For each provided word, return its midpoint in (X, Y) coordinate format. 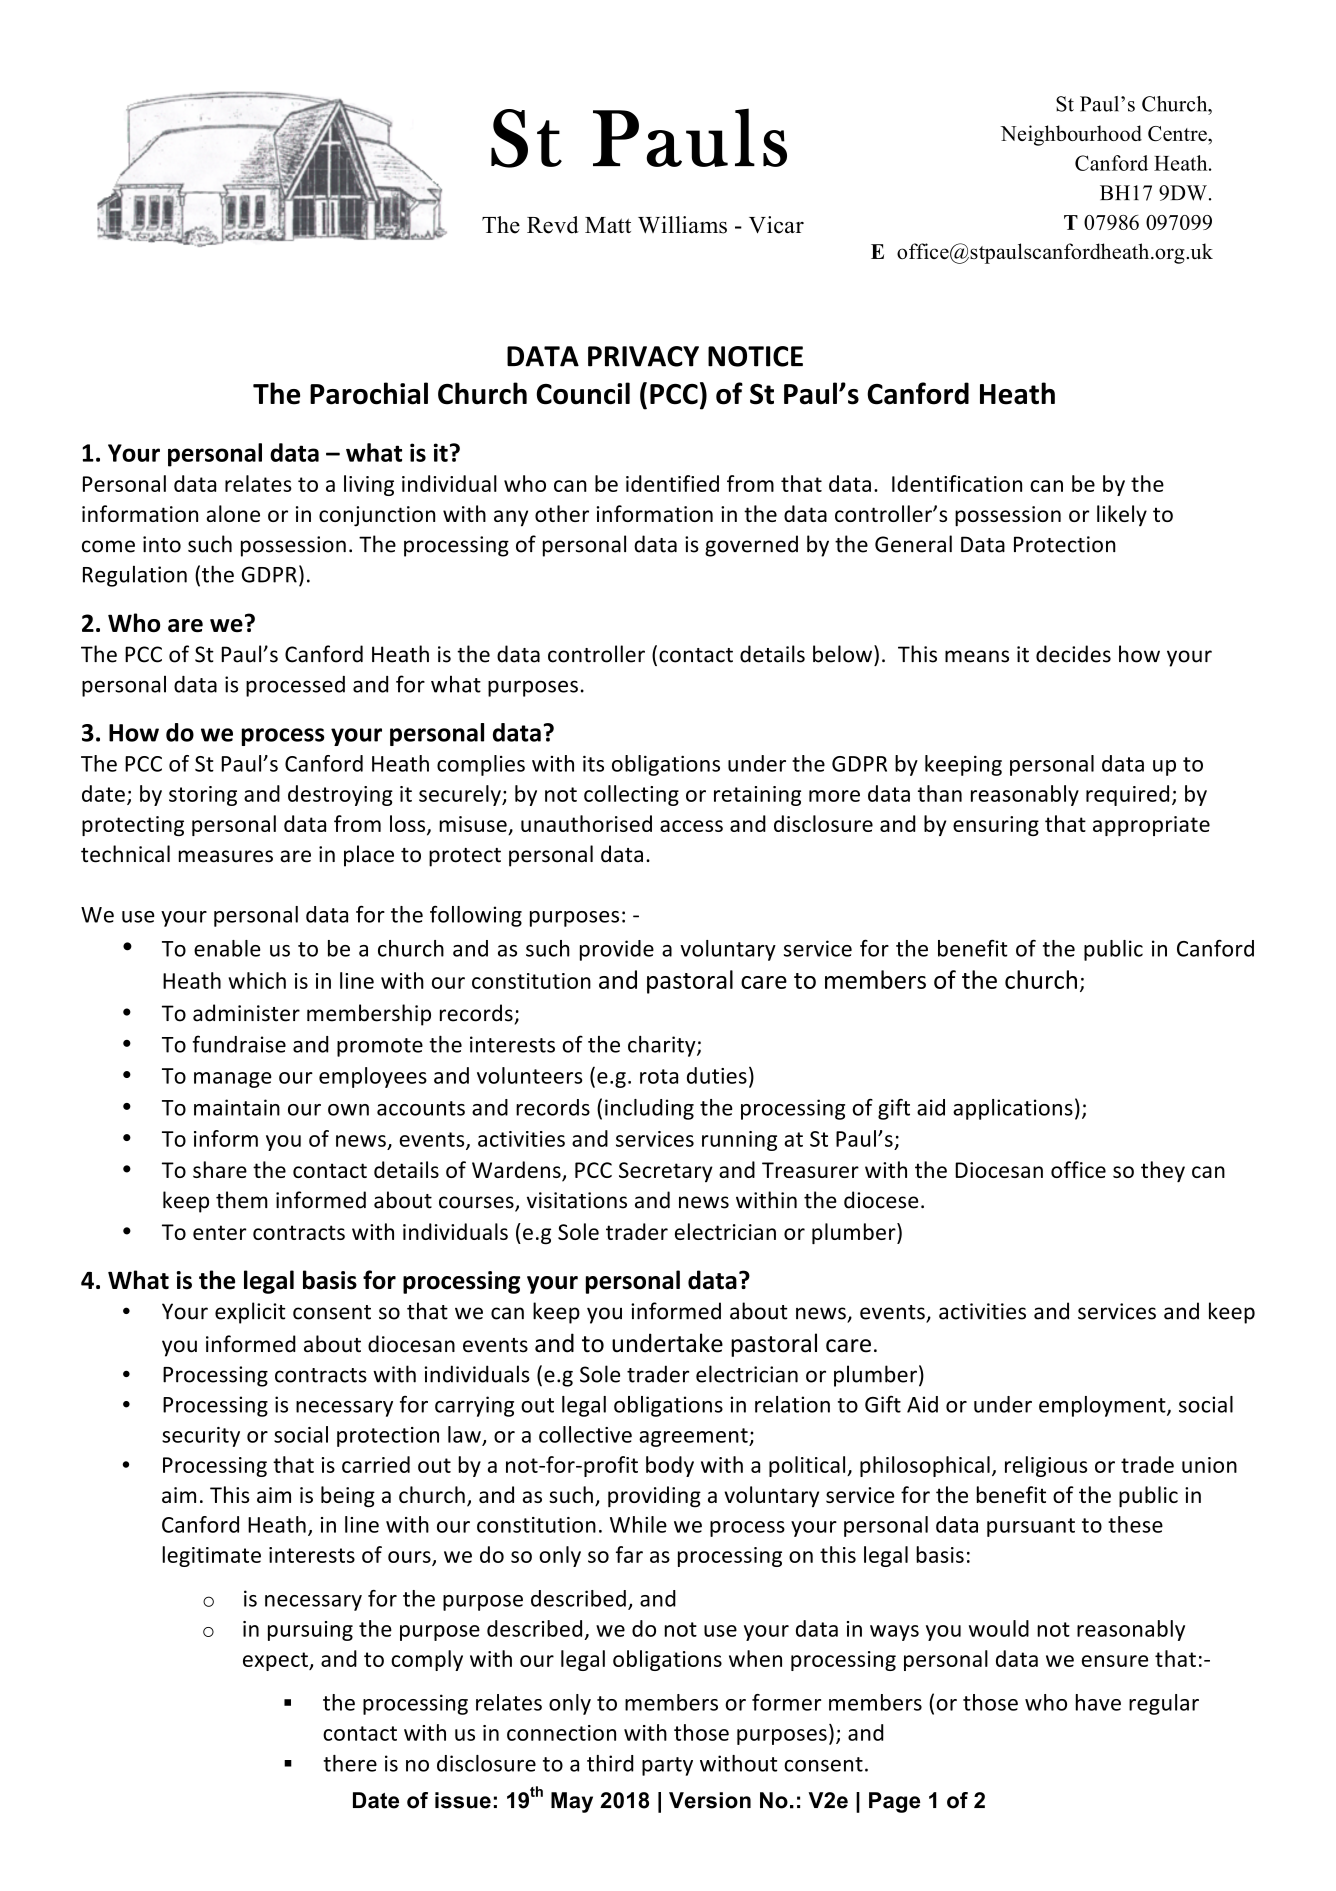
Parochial (369, 393)
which (257, 980)
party (667, 1766)
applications (1013, 1109)
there (350, 1763)
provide (617, 950)
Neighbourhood (1071, 135)
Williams (682, 225)
